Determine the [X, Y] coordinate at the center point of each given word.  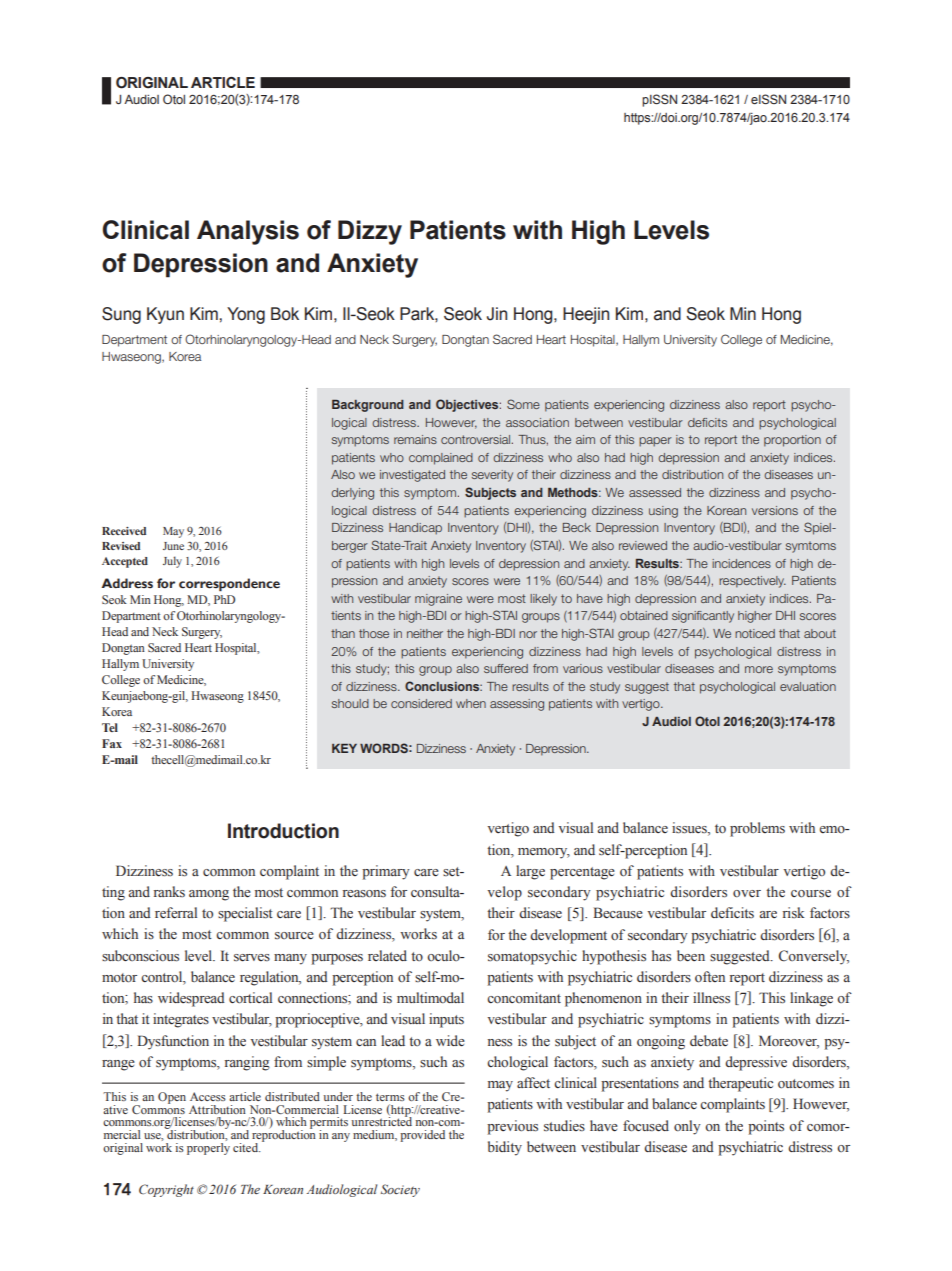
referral [176, 913]
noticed [755, 633]
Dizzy [370, 232]
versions [775, 510]
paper [655, 442]
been [691, 956]
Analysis [248, 232]
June [173, 546]
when [471, 703]
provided [422, 1136]
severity [492, 476]
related [387, 956]
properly [208, 1147]
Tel [110, 727]
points [766, 1127]
